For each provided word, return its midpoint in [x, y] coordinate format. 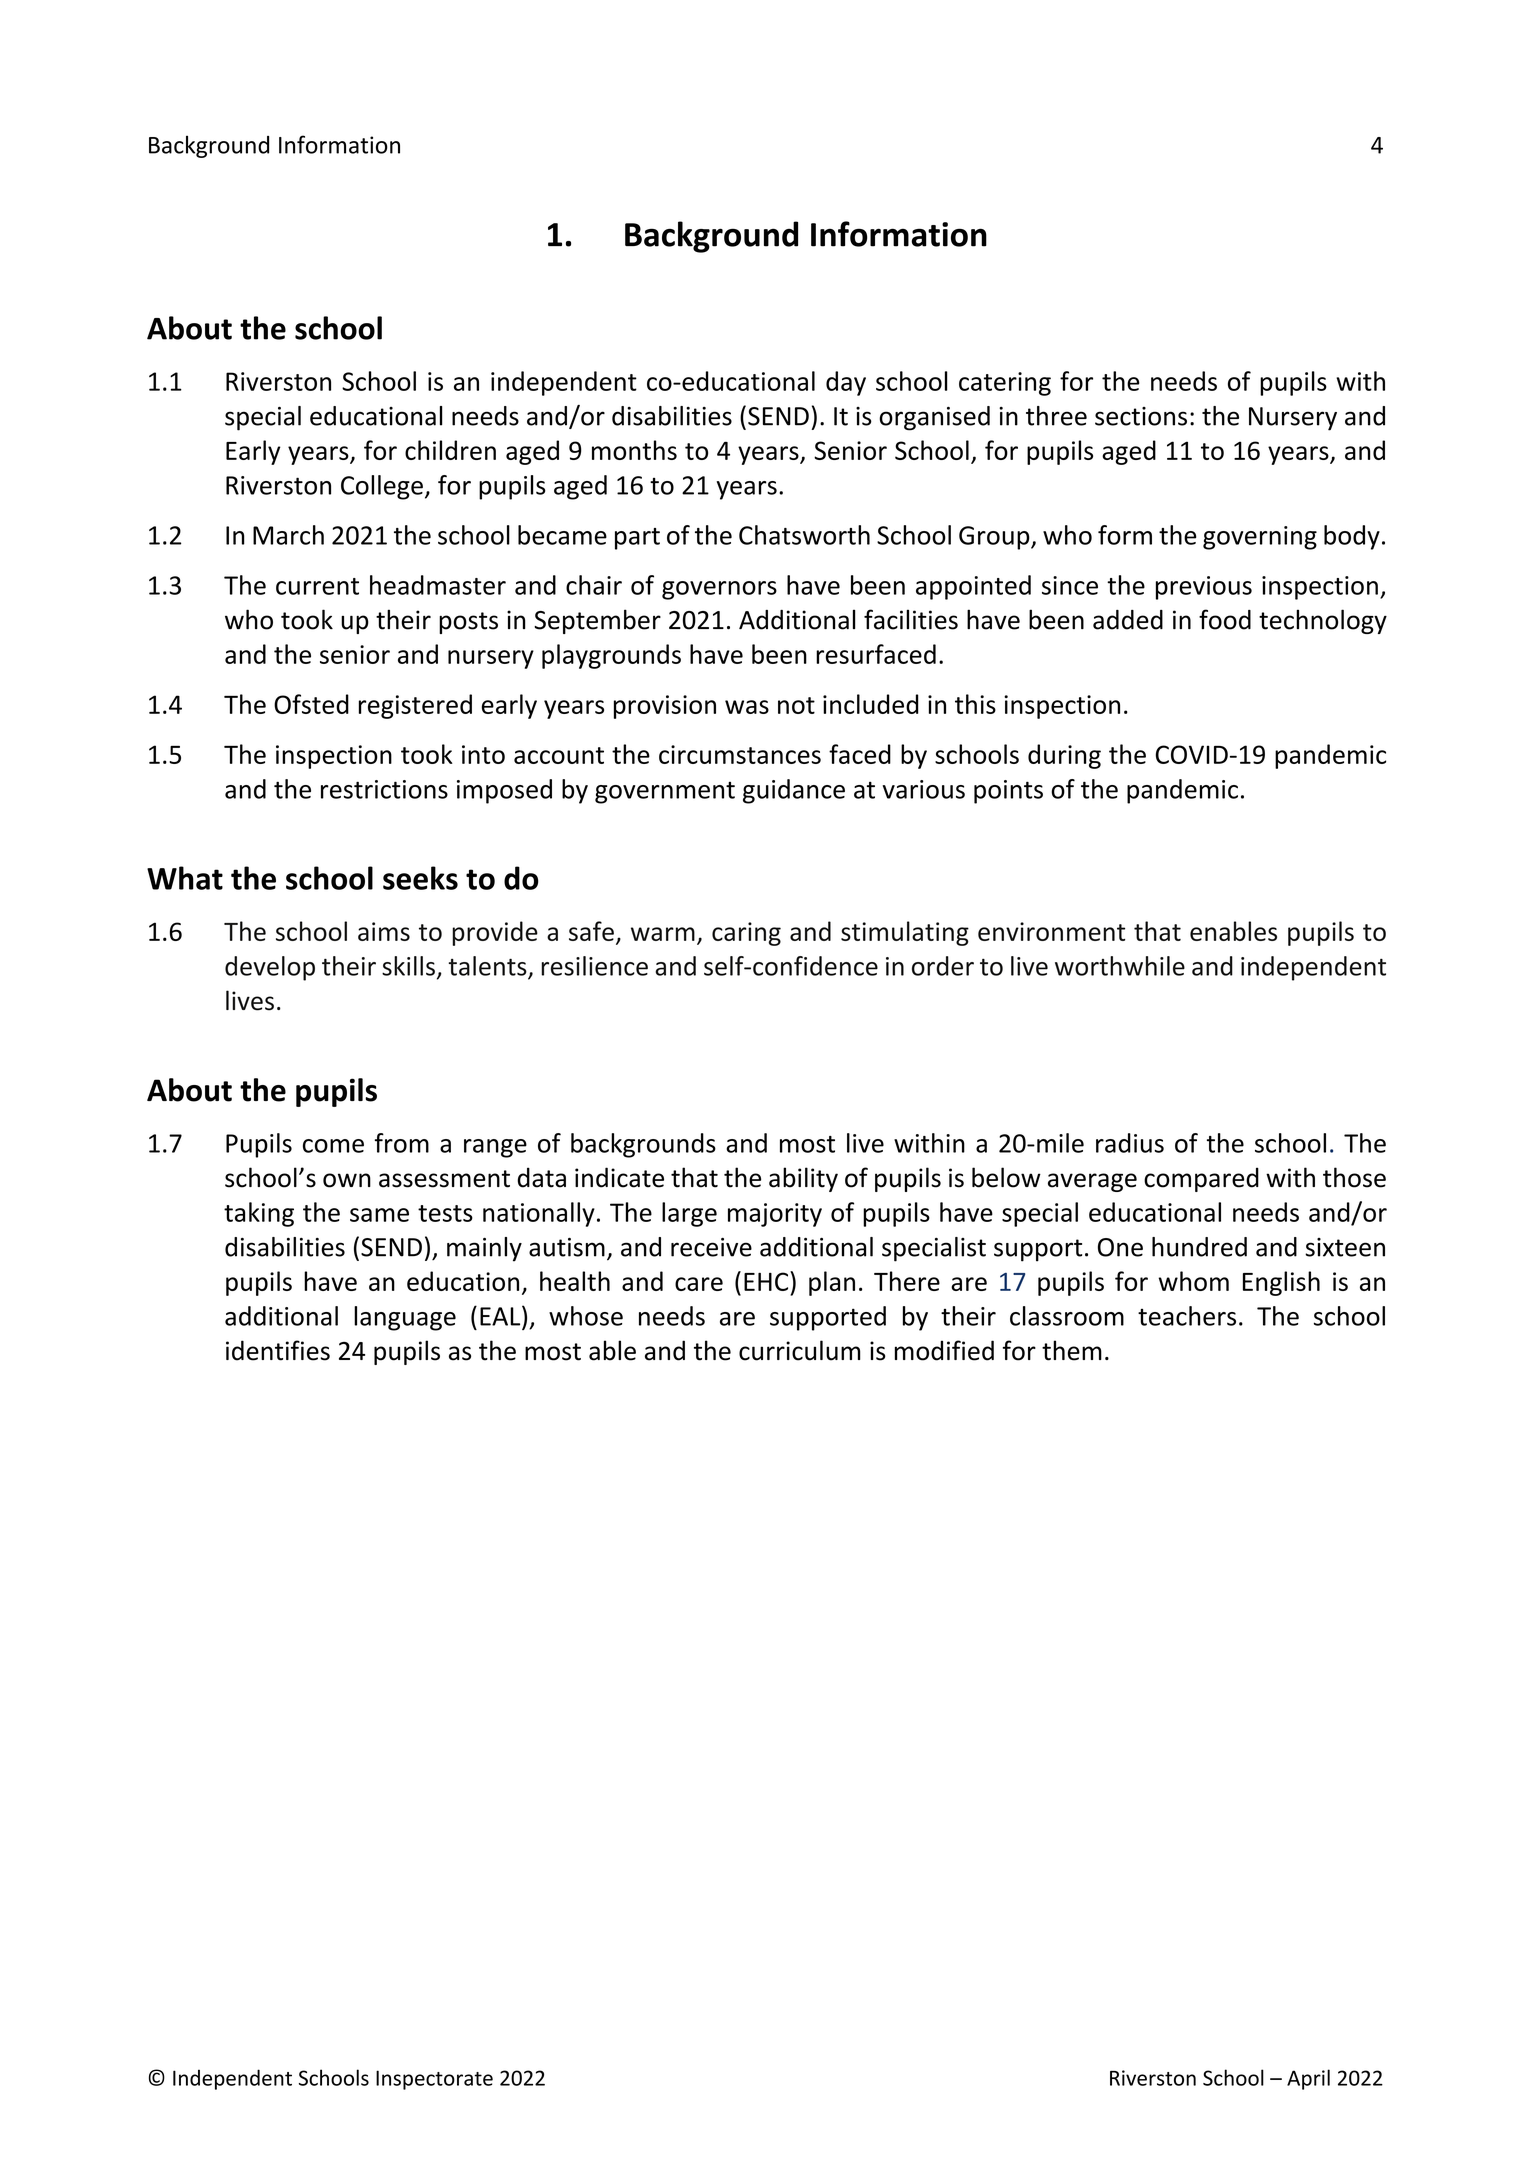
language [405, 1318]
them [1072, 1350]
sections [1141, 416]
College [382, 487]
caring [746, 934]
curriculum [800, 1350]
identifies [278, 1350]
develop [270, 968]
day [846, 383]
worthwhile [1120, 966]
